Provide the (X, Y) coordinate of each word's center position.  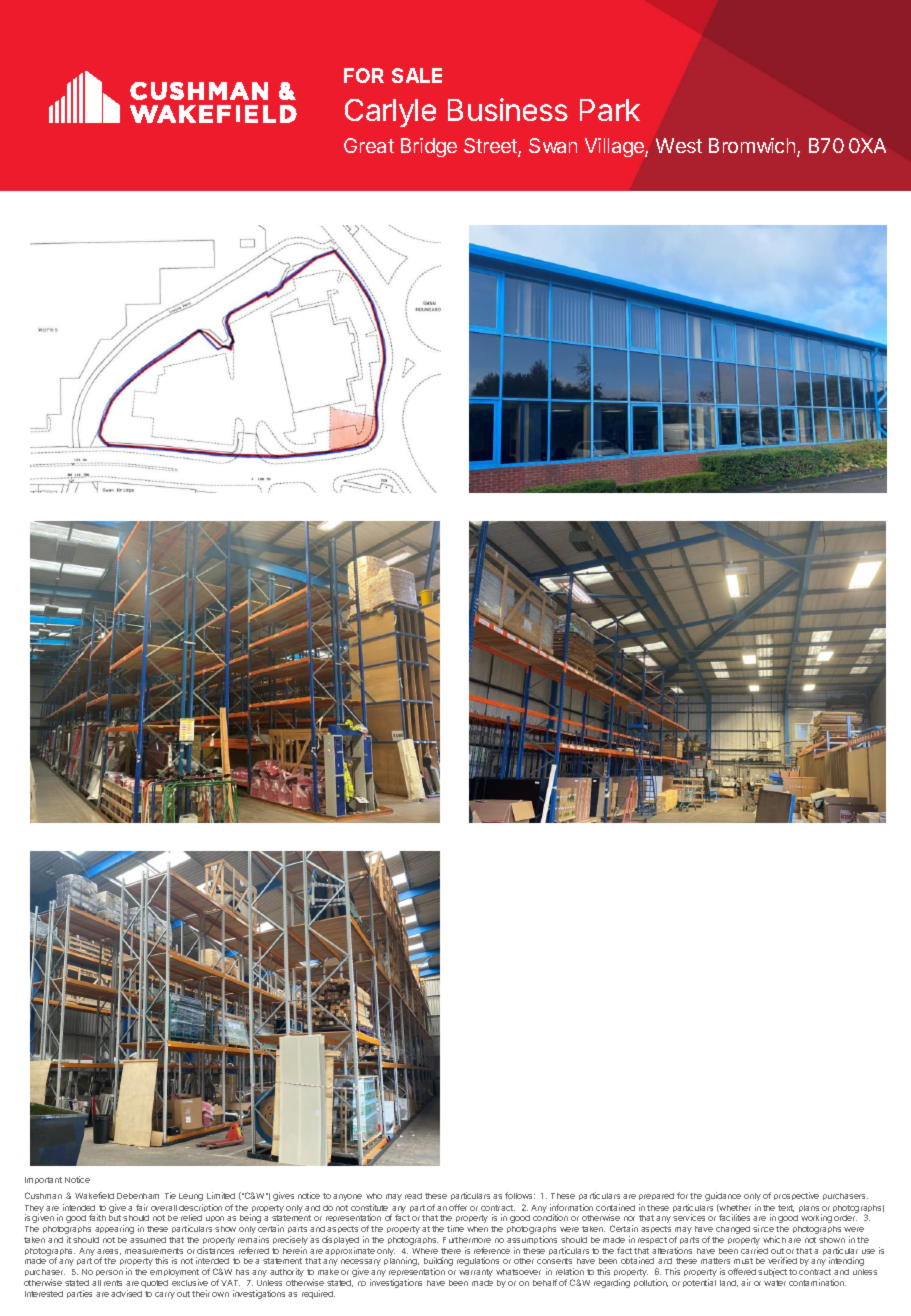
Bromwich (752, 145)
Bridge (429, 147)
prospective (796, 1196)
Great (369, 145)
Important (43, 1180)
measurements (154, 1251)
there (451, 1251)
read (413, 1196)
